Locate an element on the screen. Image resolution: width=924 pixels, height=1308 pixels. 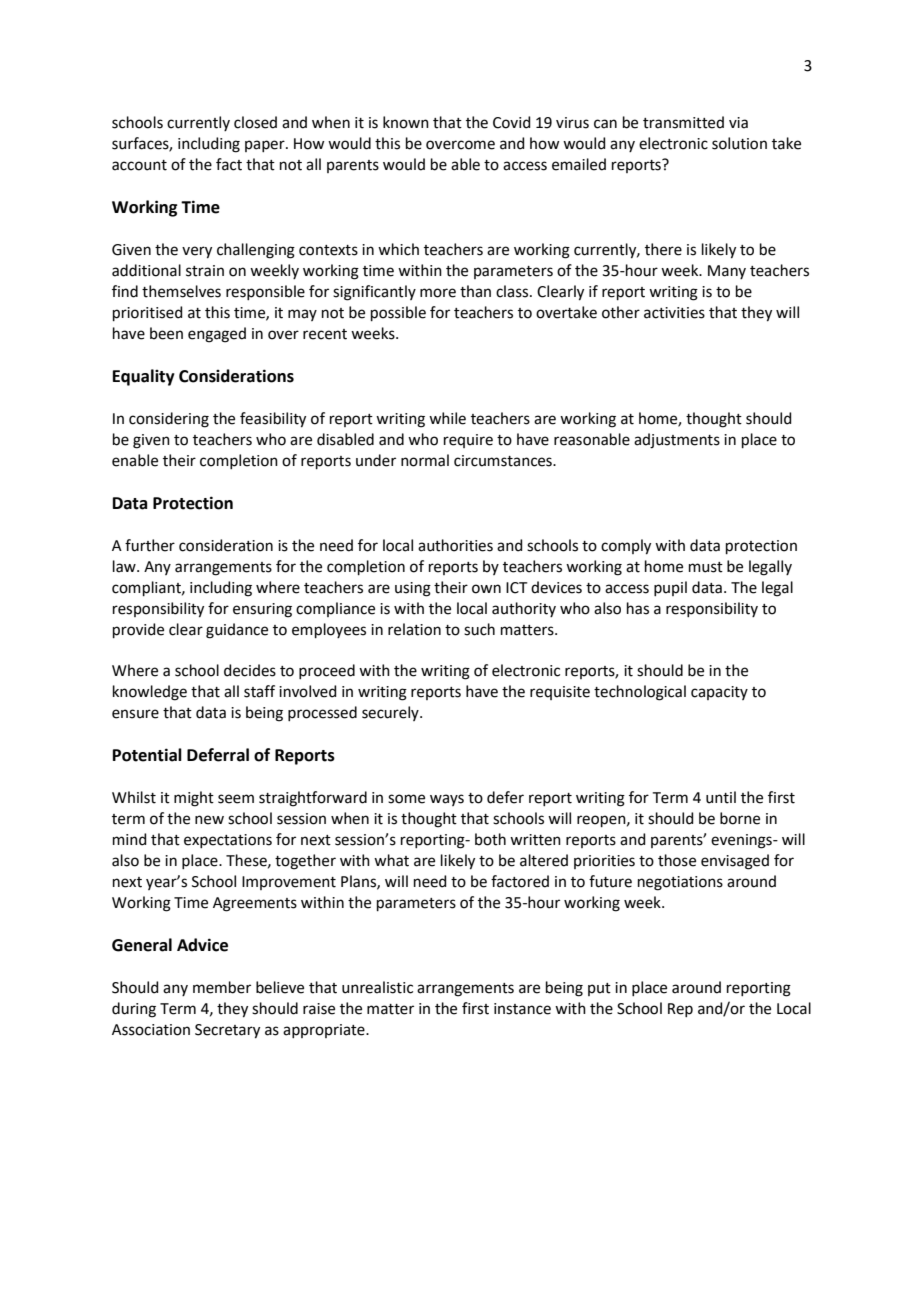
account is located at coordinates (139, 165).
